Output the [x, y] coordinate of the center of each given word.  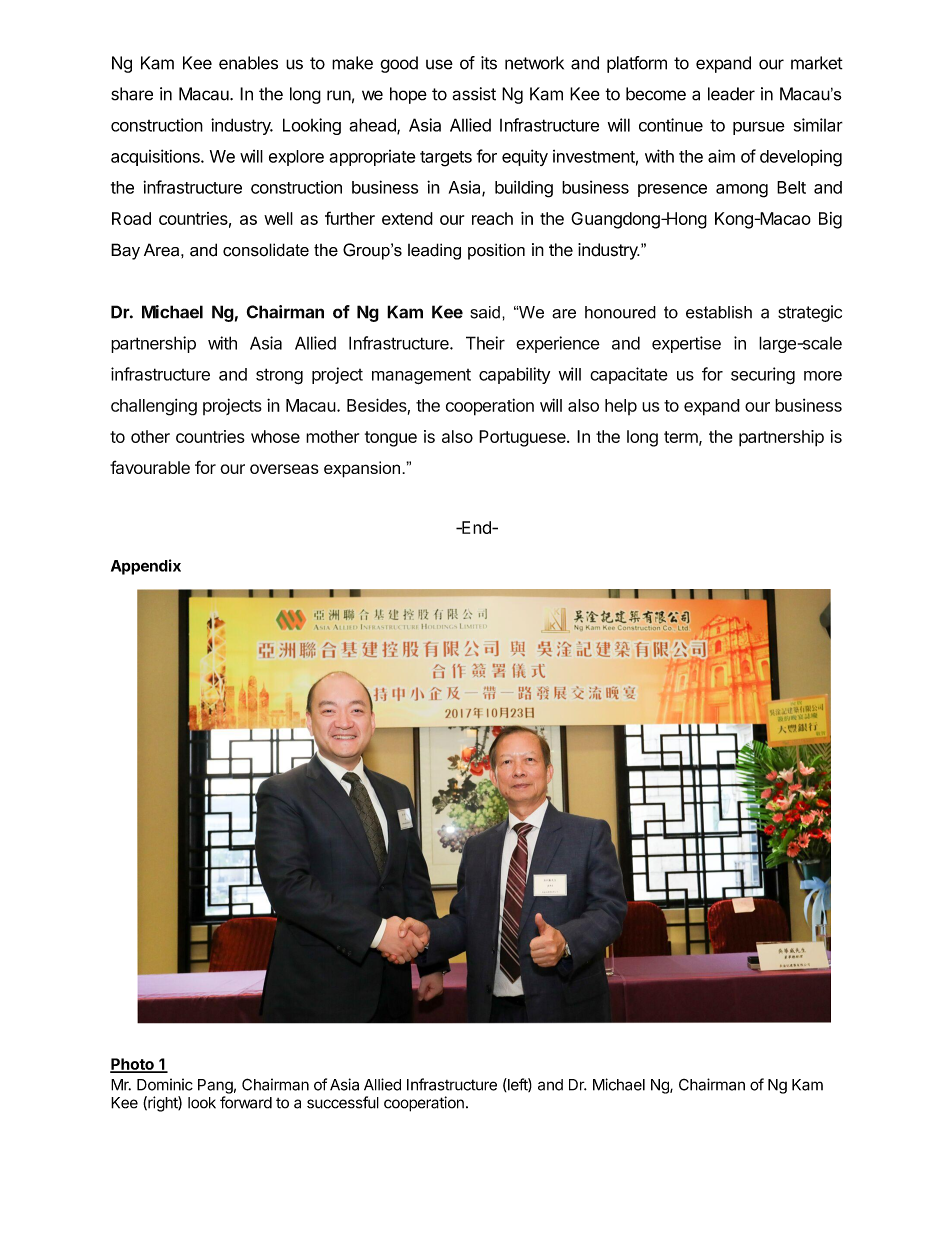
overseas [284, 469]
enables [248, 63]
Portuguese [523, 438]
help [621, 407]
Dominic [165, 1084]
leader [731, 94]
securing [763, 376]
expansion [363, 469]
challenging [154, 407]
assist [474, 94]
